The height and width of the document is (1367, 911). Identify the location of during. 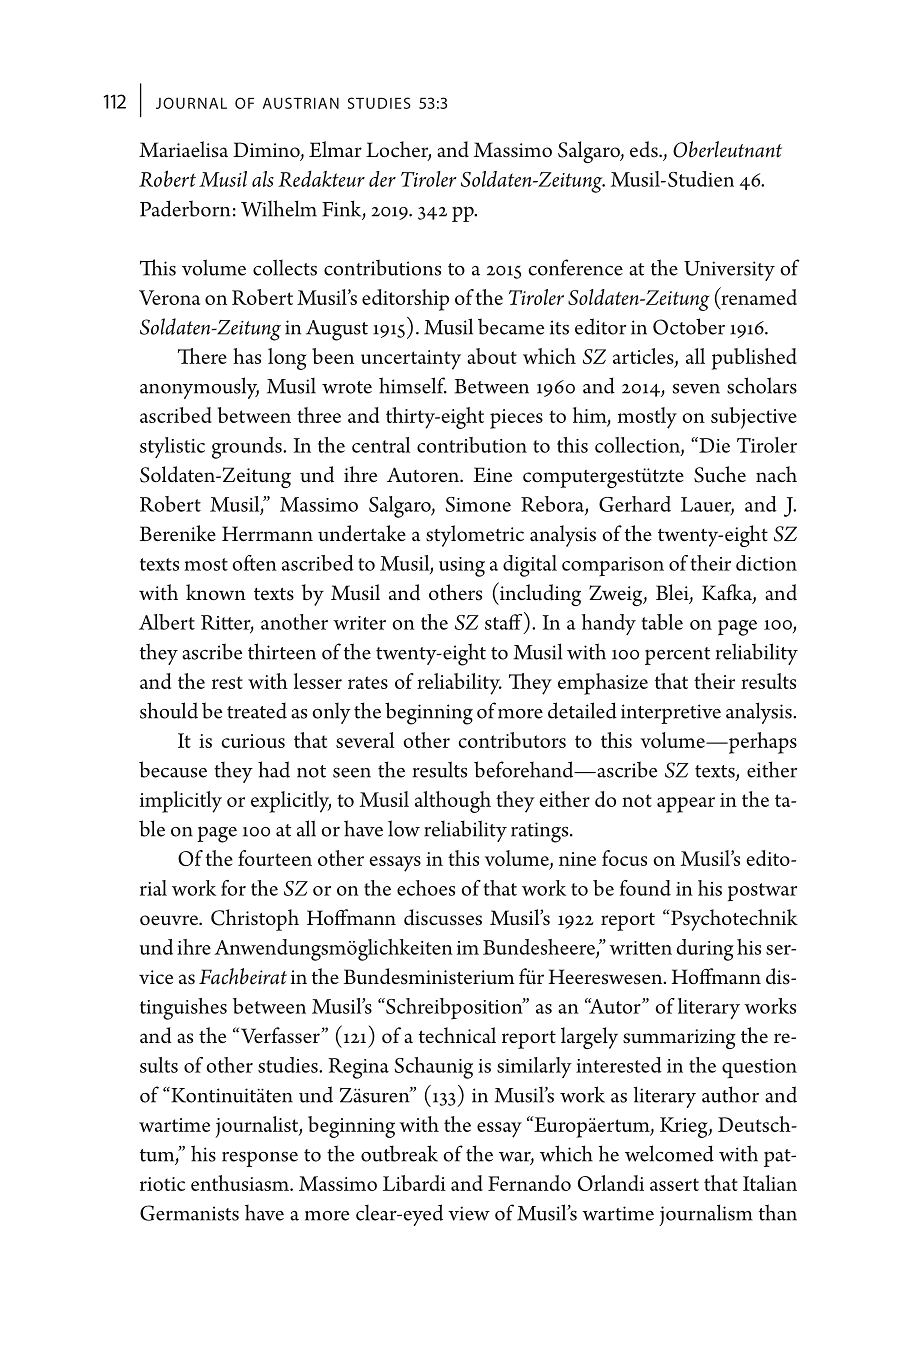
(705, 950).
